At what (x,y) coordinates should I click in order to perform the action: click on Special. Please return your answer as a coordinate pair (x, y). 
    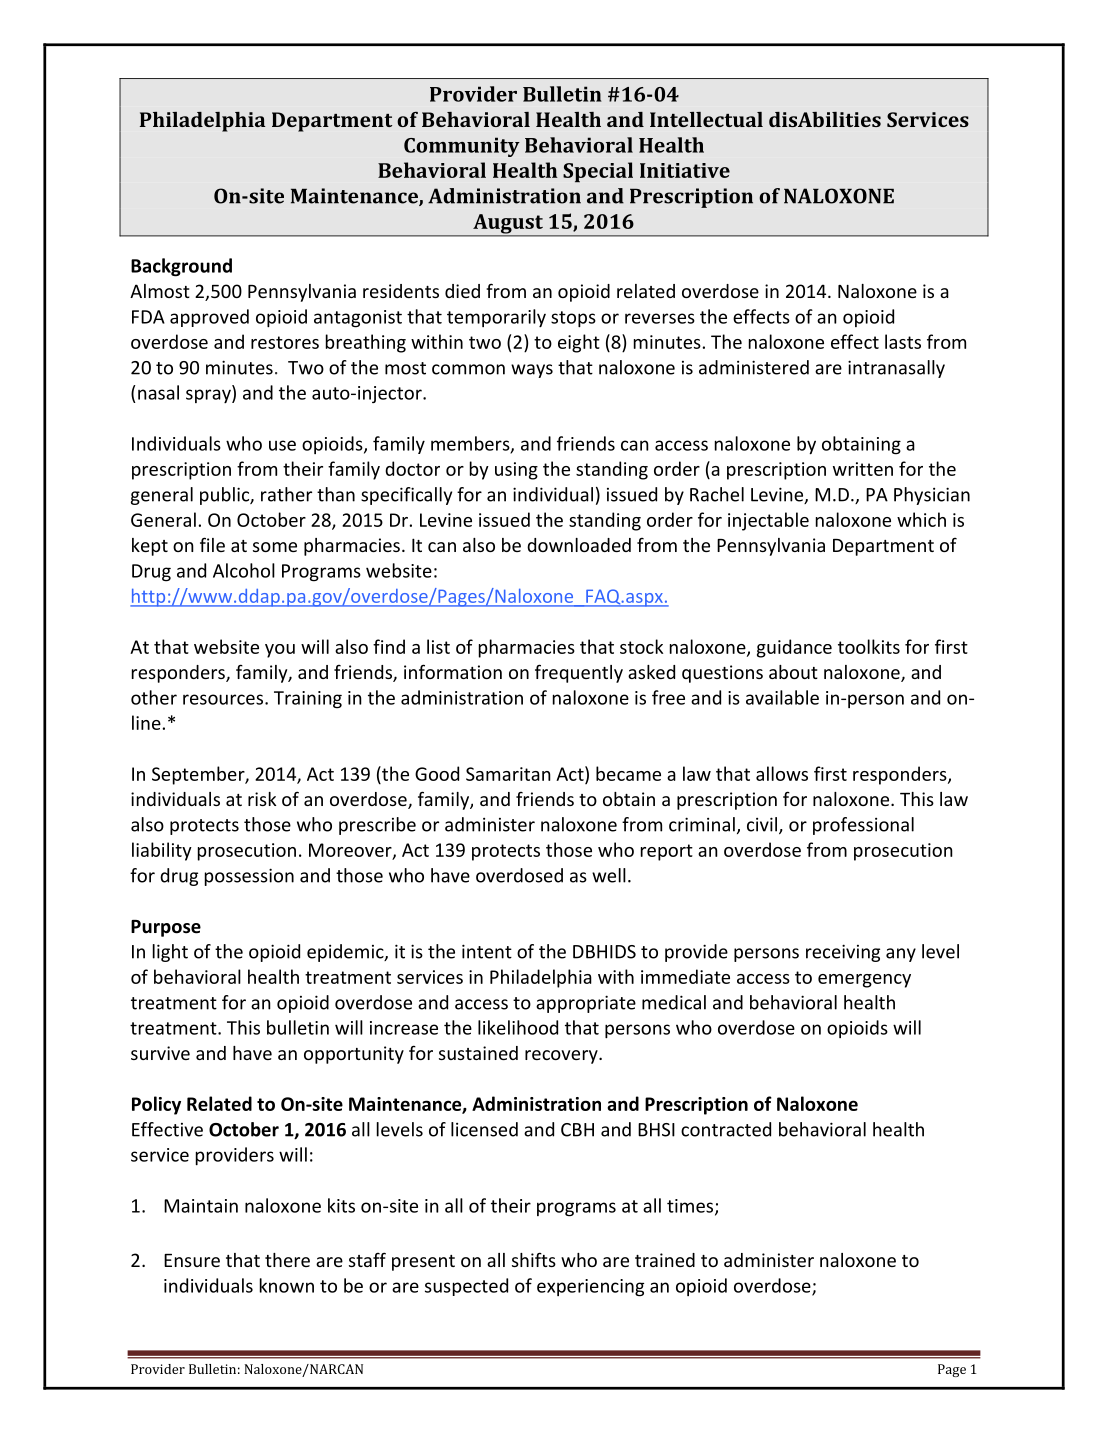
    Looking at the image, I should click on (598, 172).
